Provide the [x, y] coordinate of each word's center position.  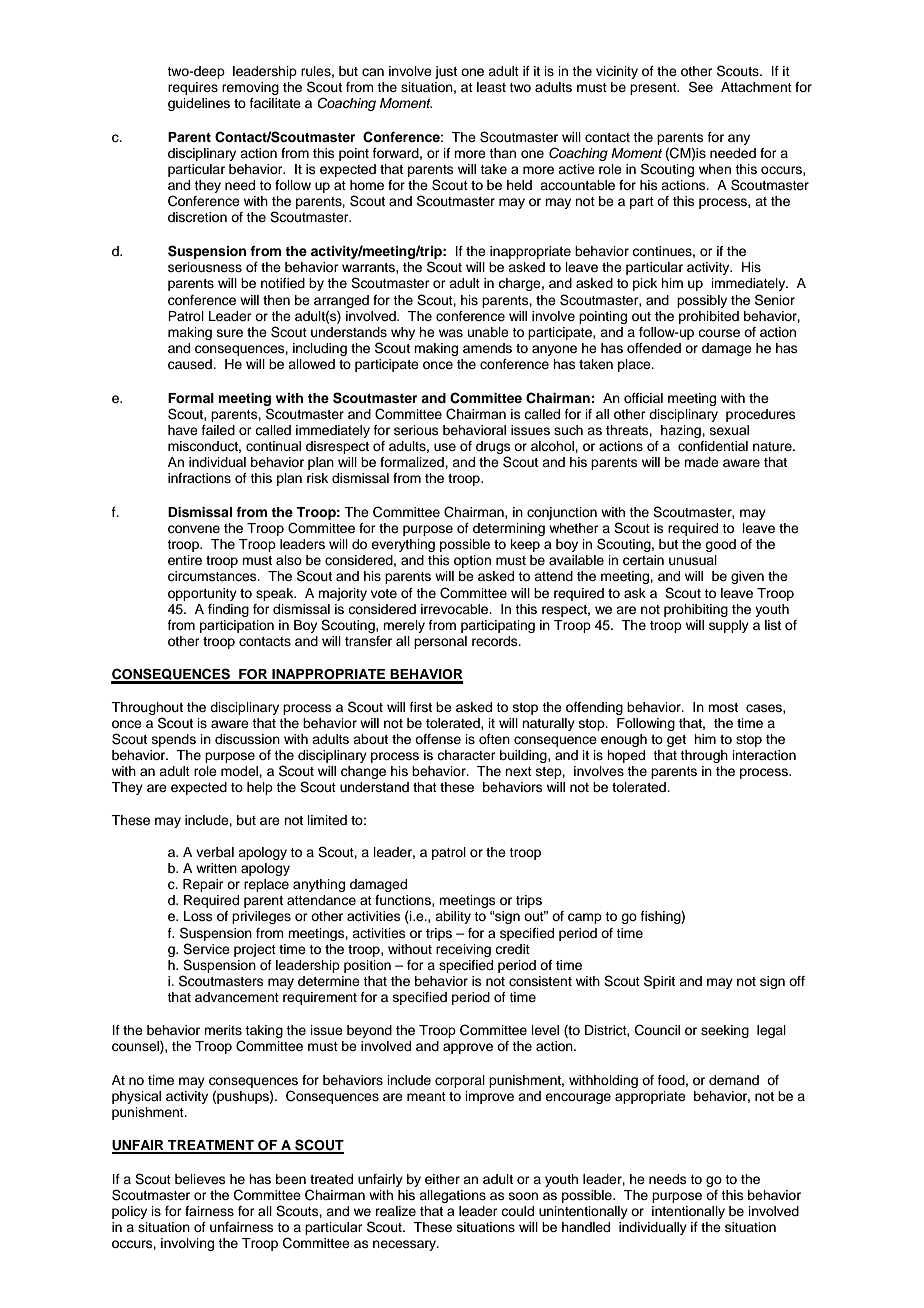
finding [228, 610]
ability [453, 917]
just [446, 72]
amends [487, 348]
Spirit [659, 982]
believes [200, 1179]
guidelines [199, 104]
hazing [682, 431]
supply [729, 626]
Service [206, 949]
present [654, 89]
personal [440, 642]
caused [191, 364]
